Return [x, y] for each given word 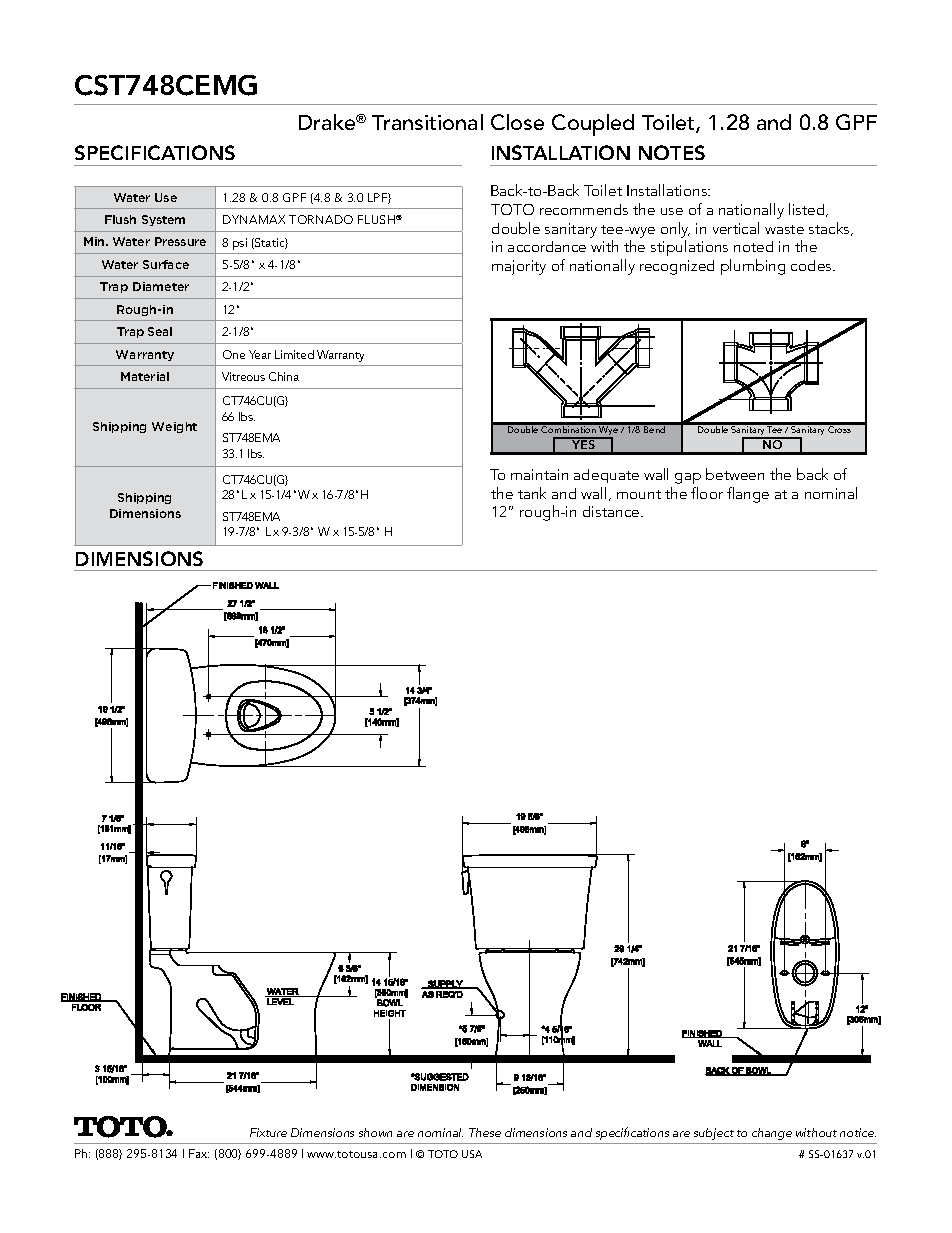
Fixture [268, 1132]
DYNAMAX [254, 219]
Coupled [593, 125]
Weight [174, 427]
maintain [539, 474]
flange [748, 495]
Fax [199, 1153]
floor [707, 493]
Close [517, 122]
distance [612, 511]
